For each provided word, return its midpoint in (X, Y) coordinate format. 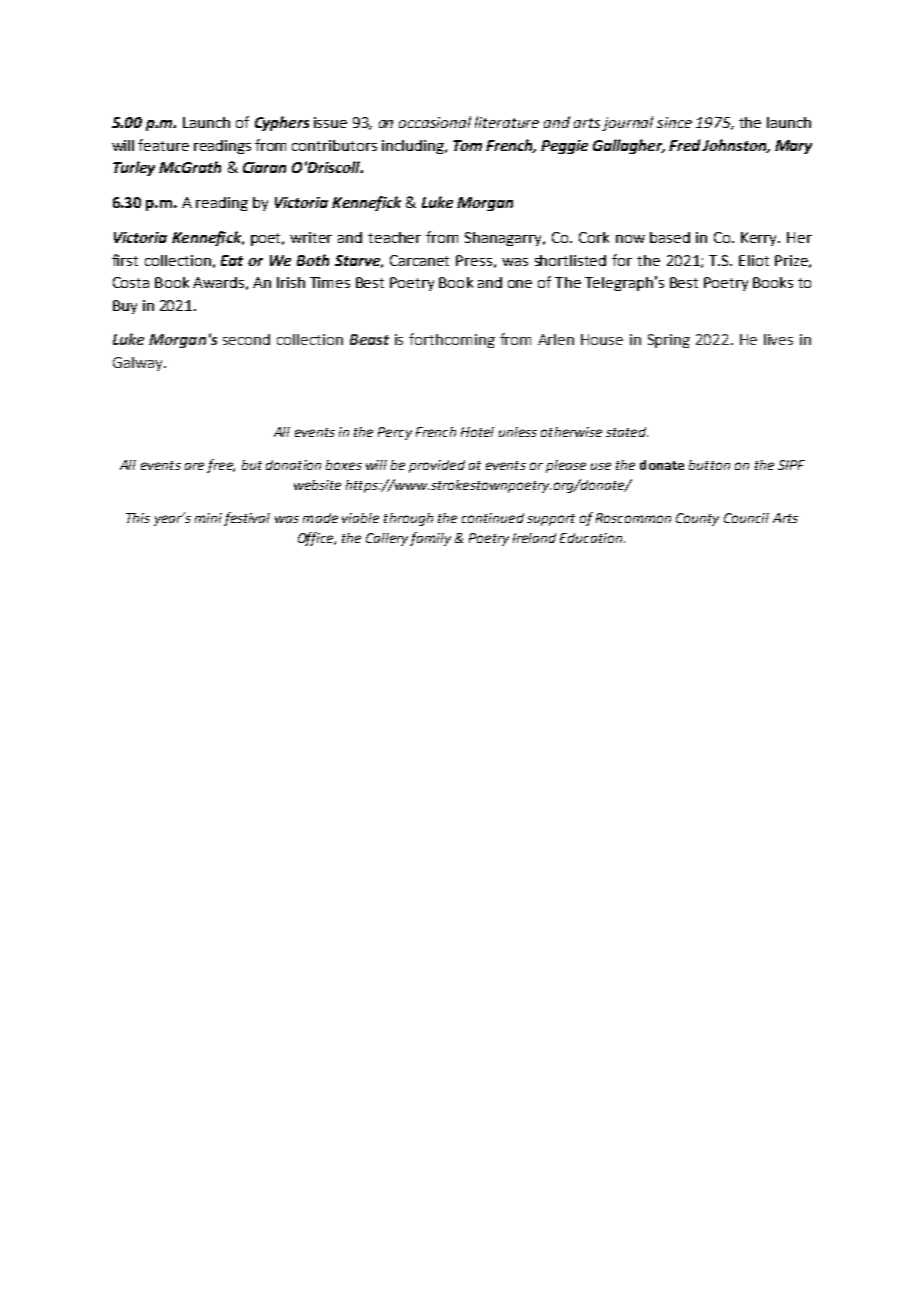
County (697, 519)
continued (493, 518)
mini (208, 518)
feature (163, 145)
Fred (684, 145)
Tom (467, 145)
